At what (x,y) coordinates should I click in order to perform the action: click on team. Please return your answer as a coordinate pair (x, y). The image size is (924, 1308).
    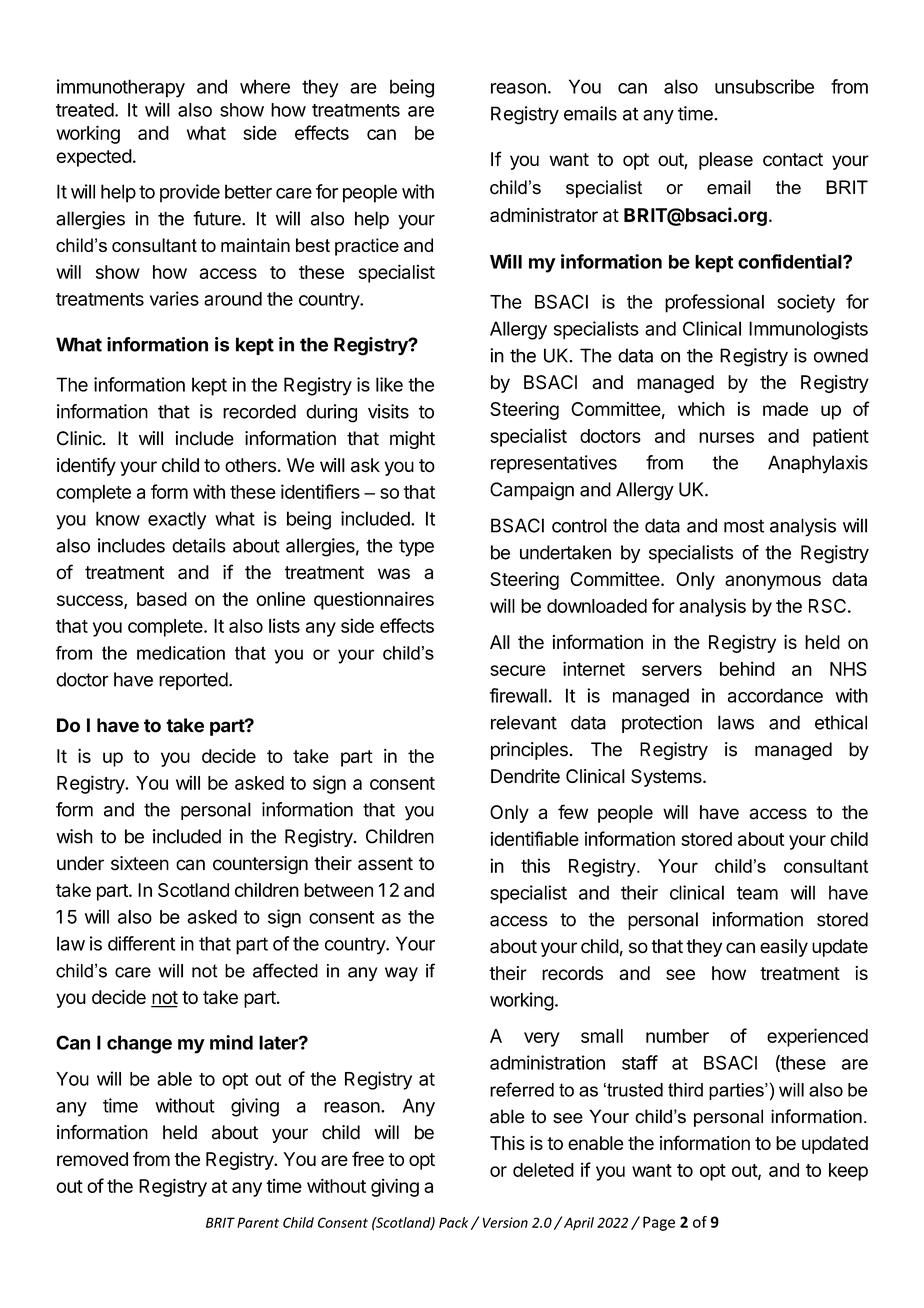
    Looking at the image, I should click on (757, 893).
